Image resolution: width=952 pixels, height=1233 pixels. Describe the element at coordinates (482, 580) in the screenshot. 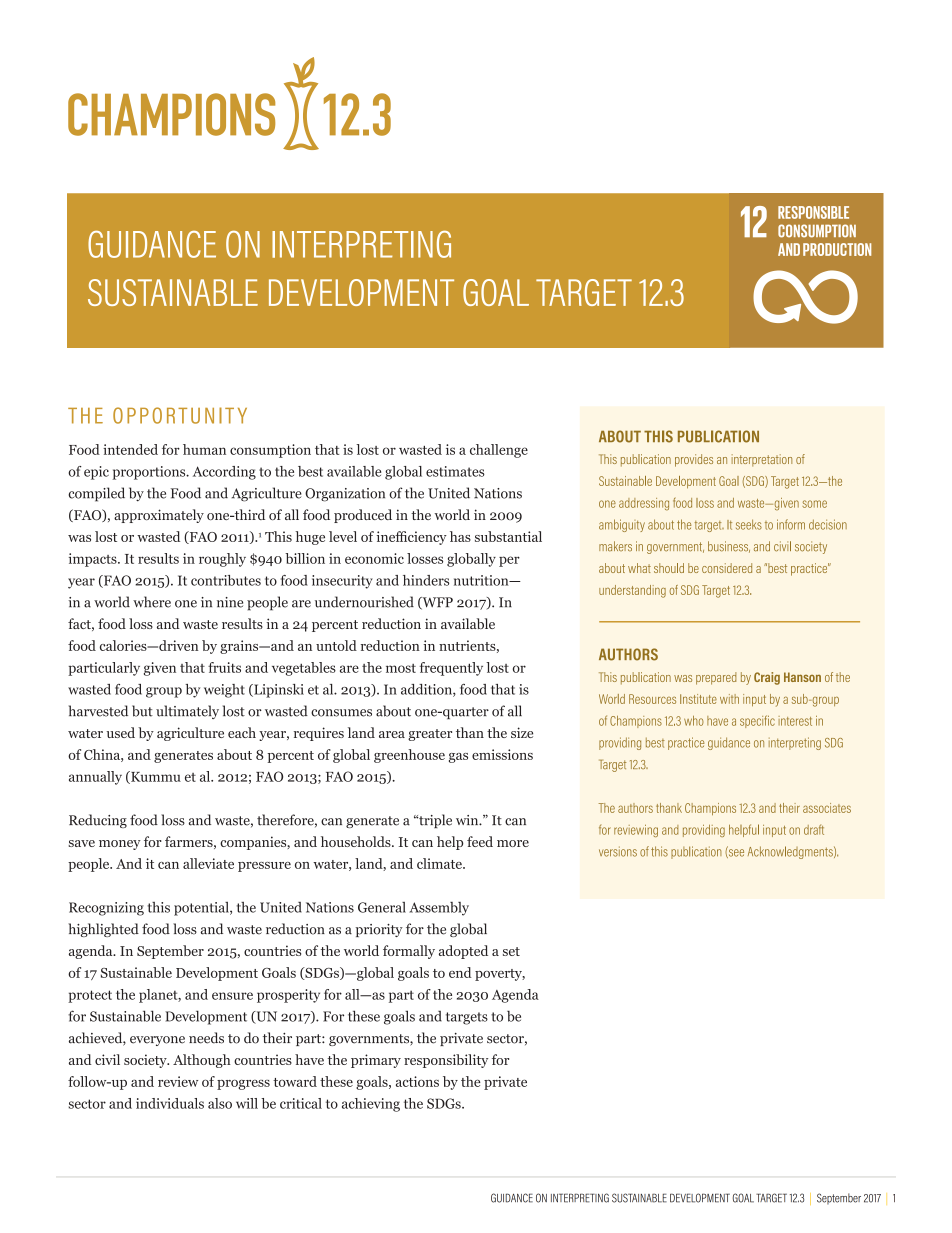

I see `nutrition` at that location.
